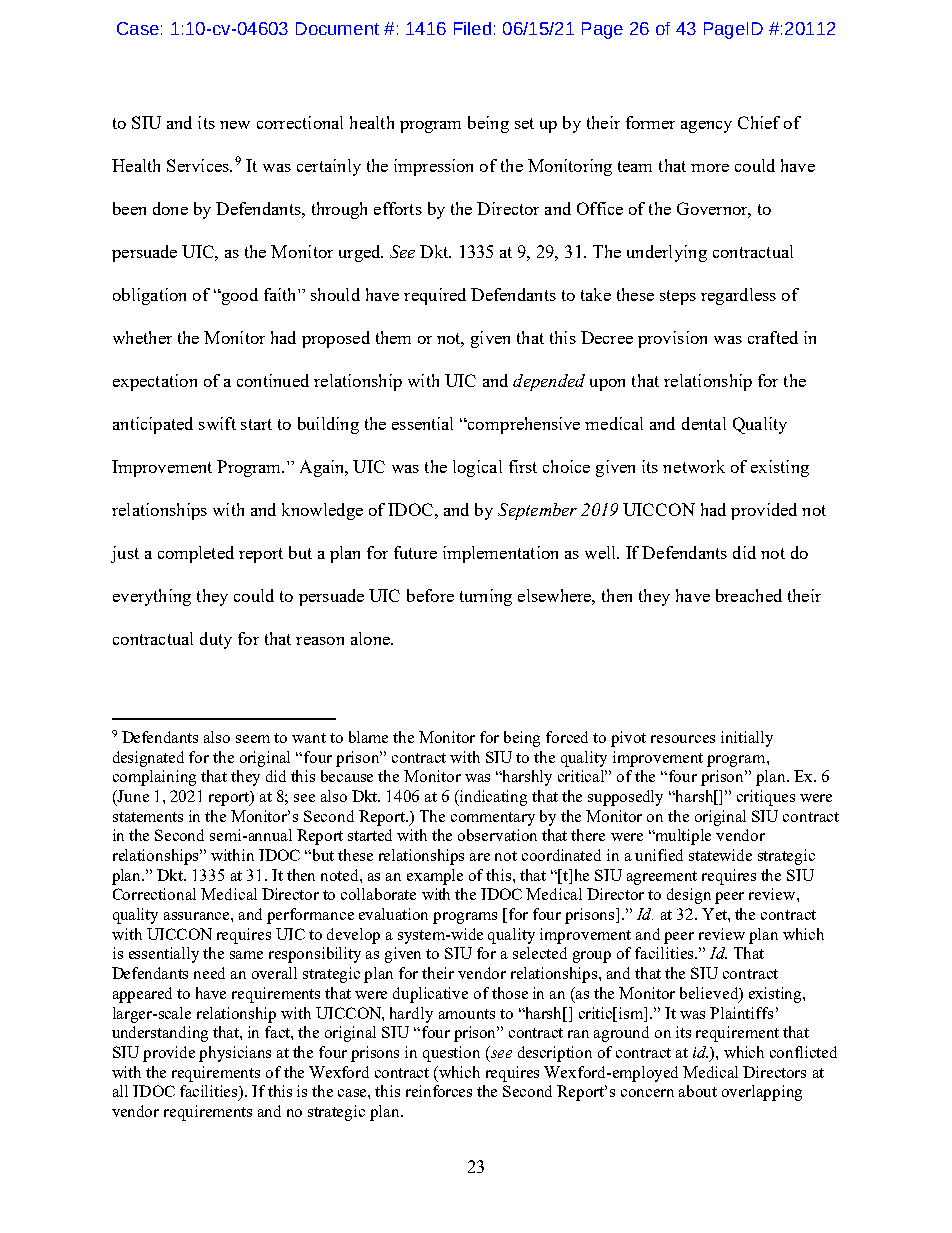  I want to click on new, so click(235, 125).
